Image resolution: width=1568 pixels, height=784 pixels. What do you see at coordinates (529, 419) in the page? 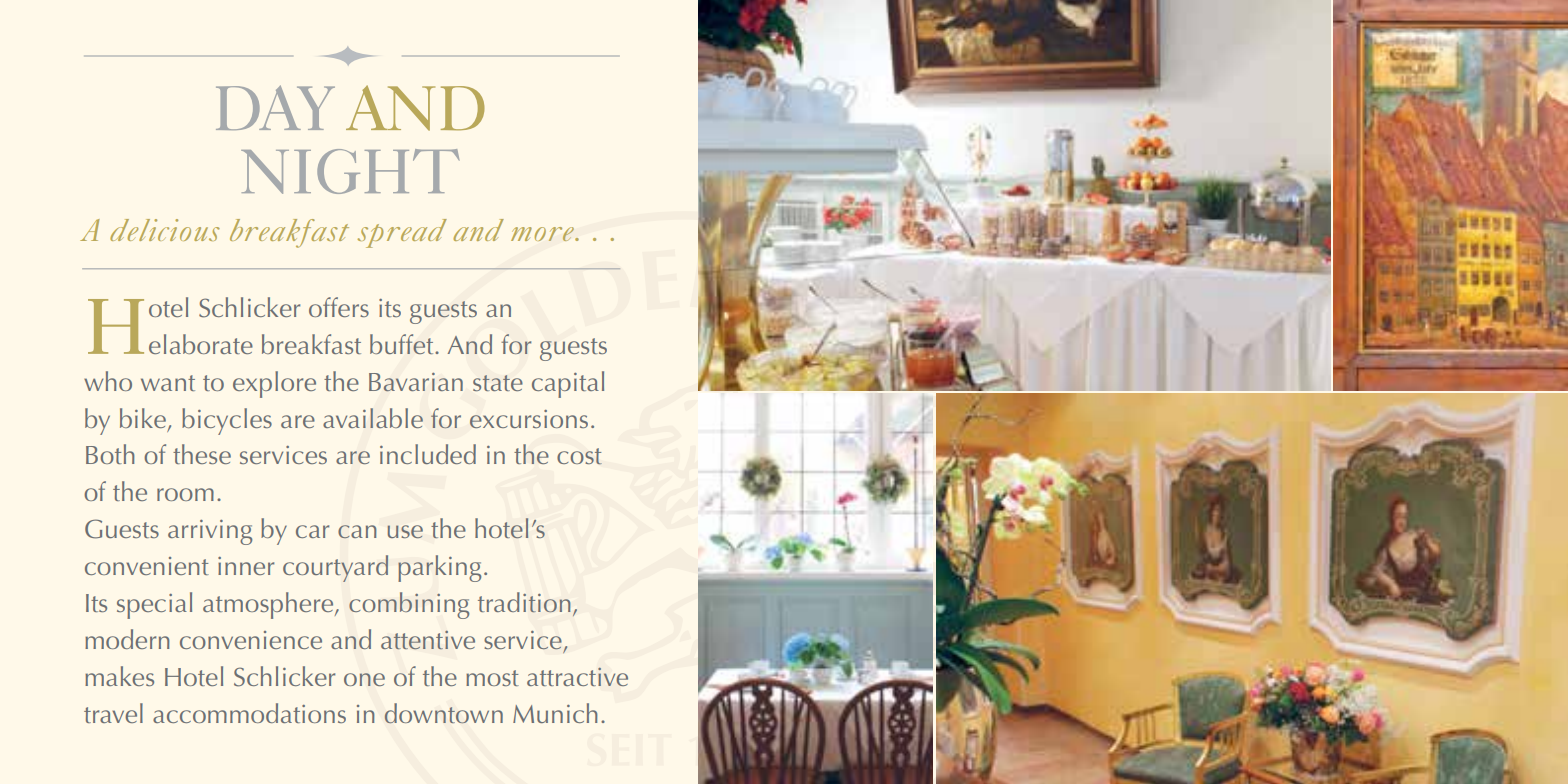
I see `excursions` at bounding box center [529, 419].
